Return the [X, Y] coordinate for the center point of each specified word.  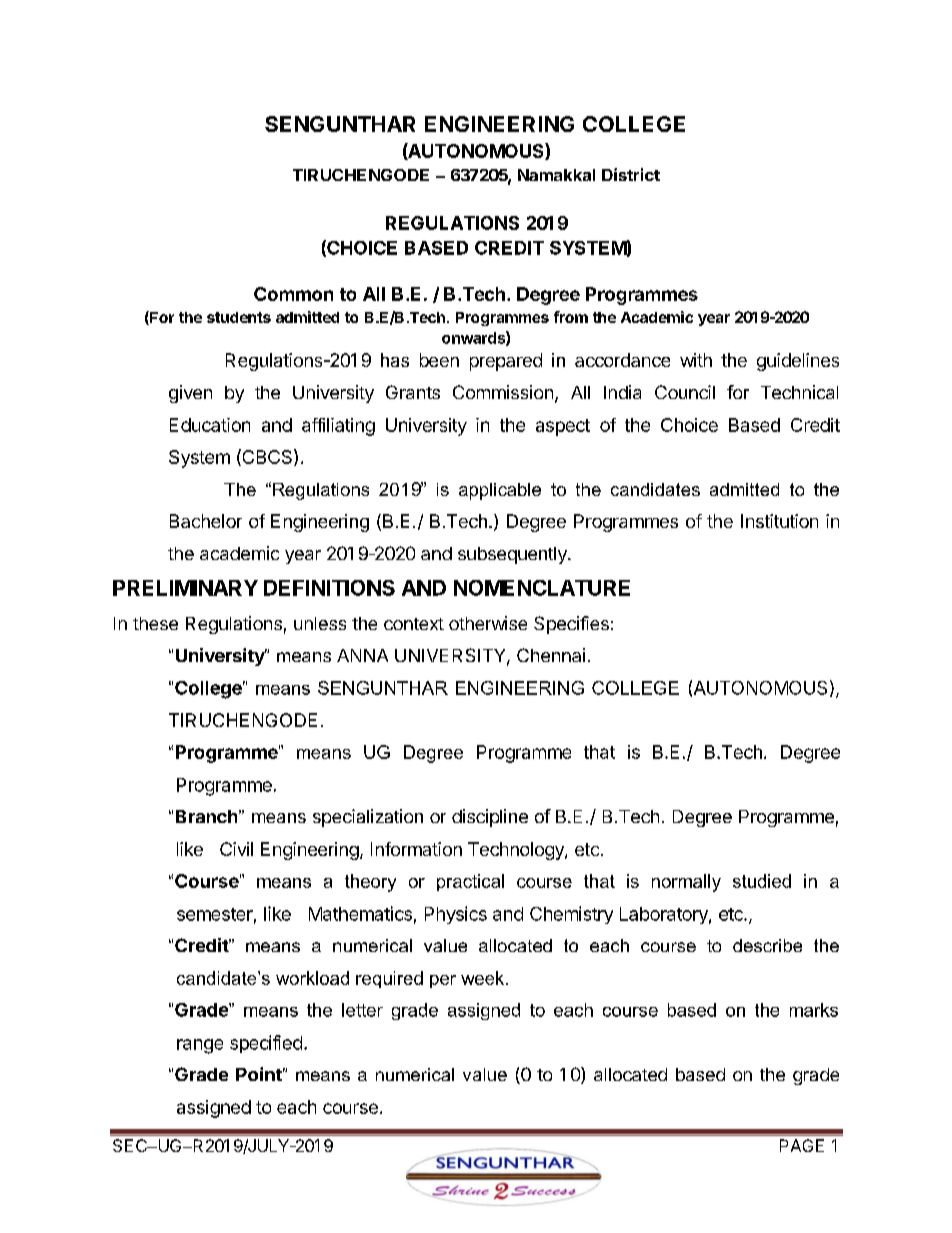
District [631, 174]
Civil [236, 849]
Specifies [571, 625]
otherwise [488, 623]
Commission [503, 392]
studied [762, 881]
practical [470, 882]
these [155, 623]
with [696, 360]
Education [210, 425]
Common [293, 294]
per [443, 981]
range [200, 1046]
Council [685, 392]
